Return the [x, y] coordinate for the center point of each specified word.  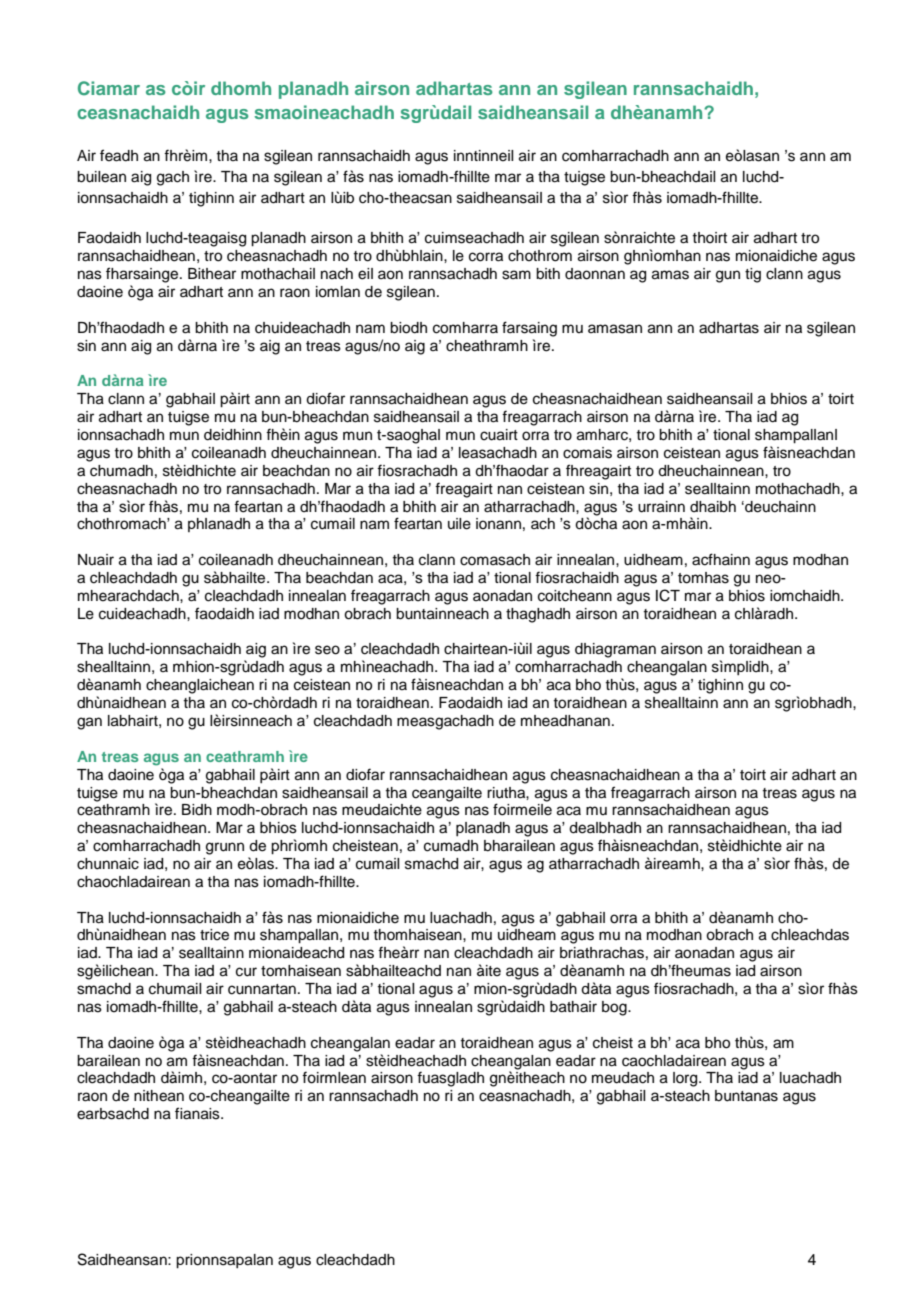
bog [615, 1008]
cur [246, 972]
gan [89, 723]
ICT [668, 595]
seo [327, 650]
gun [728, 276]
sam [516, 275]
